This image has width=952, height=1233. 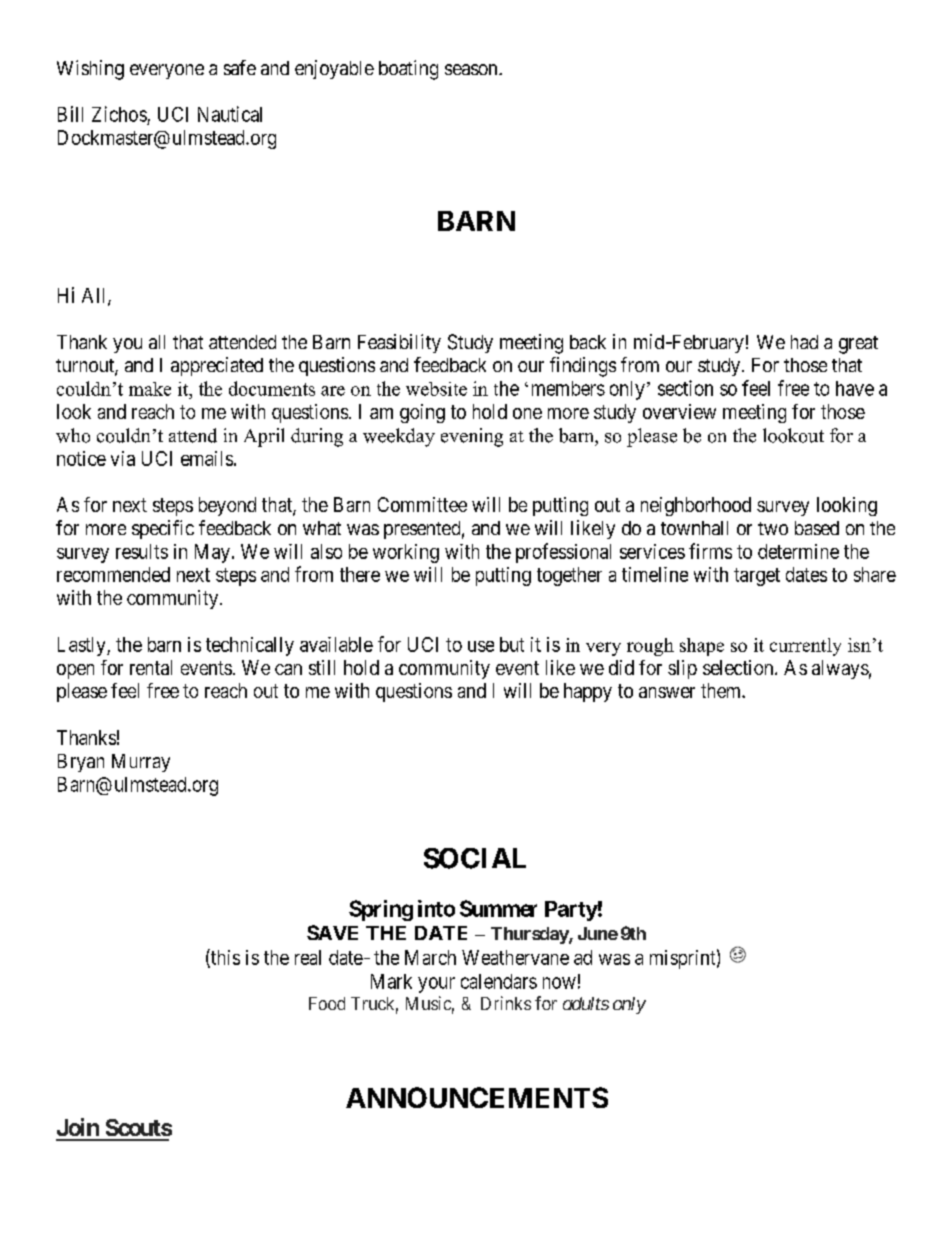 What do you see at coordinates (422, 504) in the image?
I see `Committee` at bounding box center [422, 504].
